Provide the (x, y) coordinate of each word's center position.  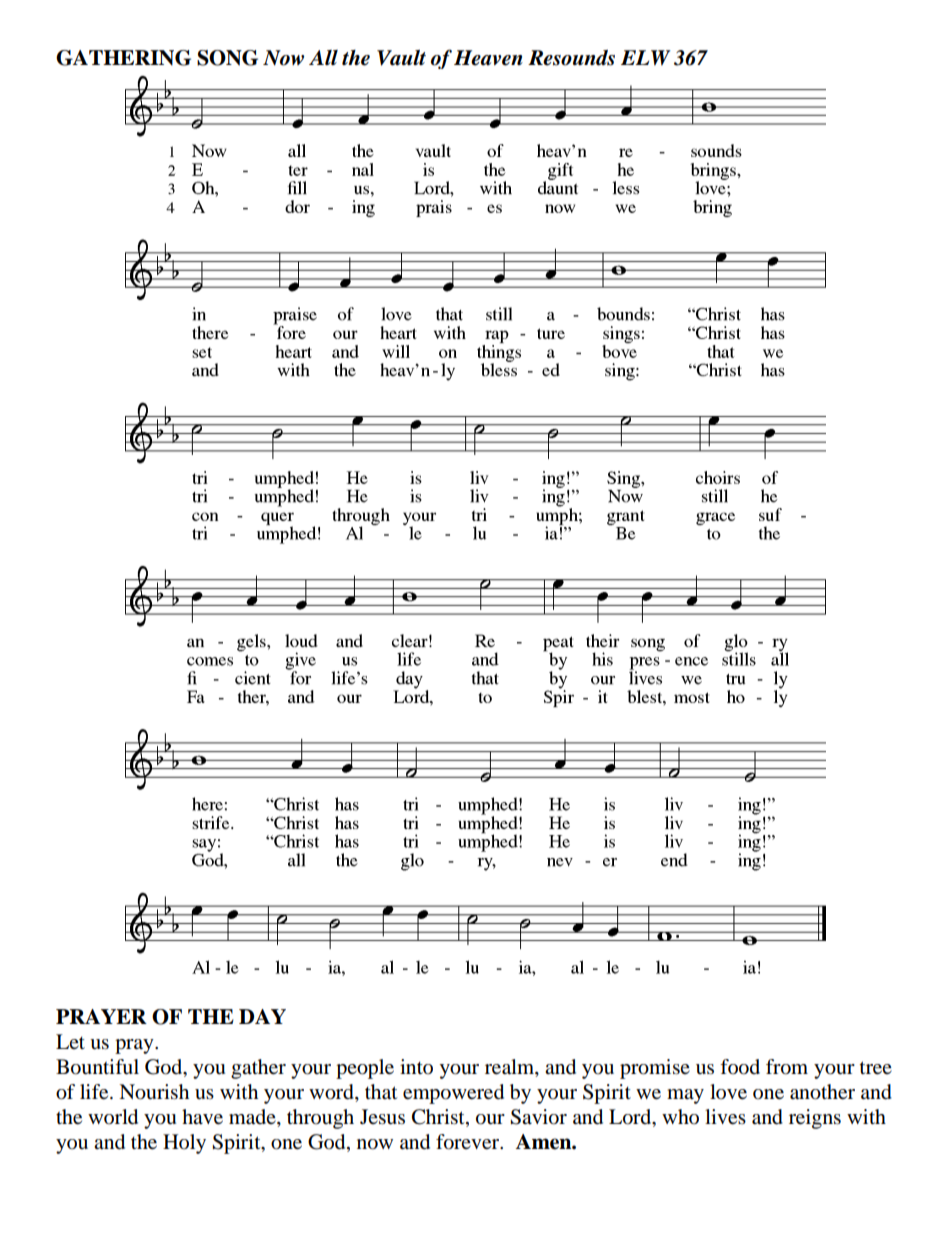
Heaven (488, 58)
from (787, 1067)
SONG (227, 58)
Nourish (154, 1092)
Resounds (571, 58)
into (416, 1067)
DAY (262, 1016)
